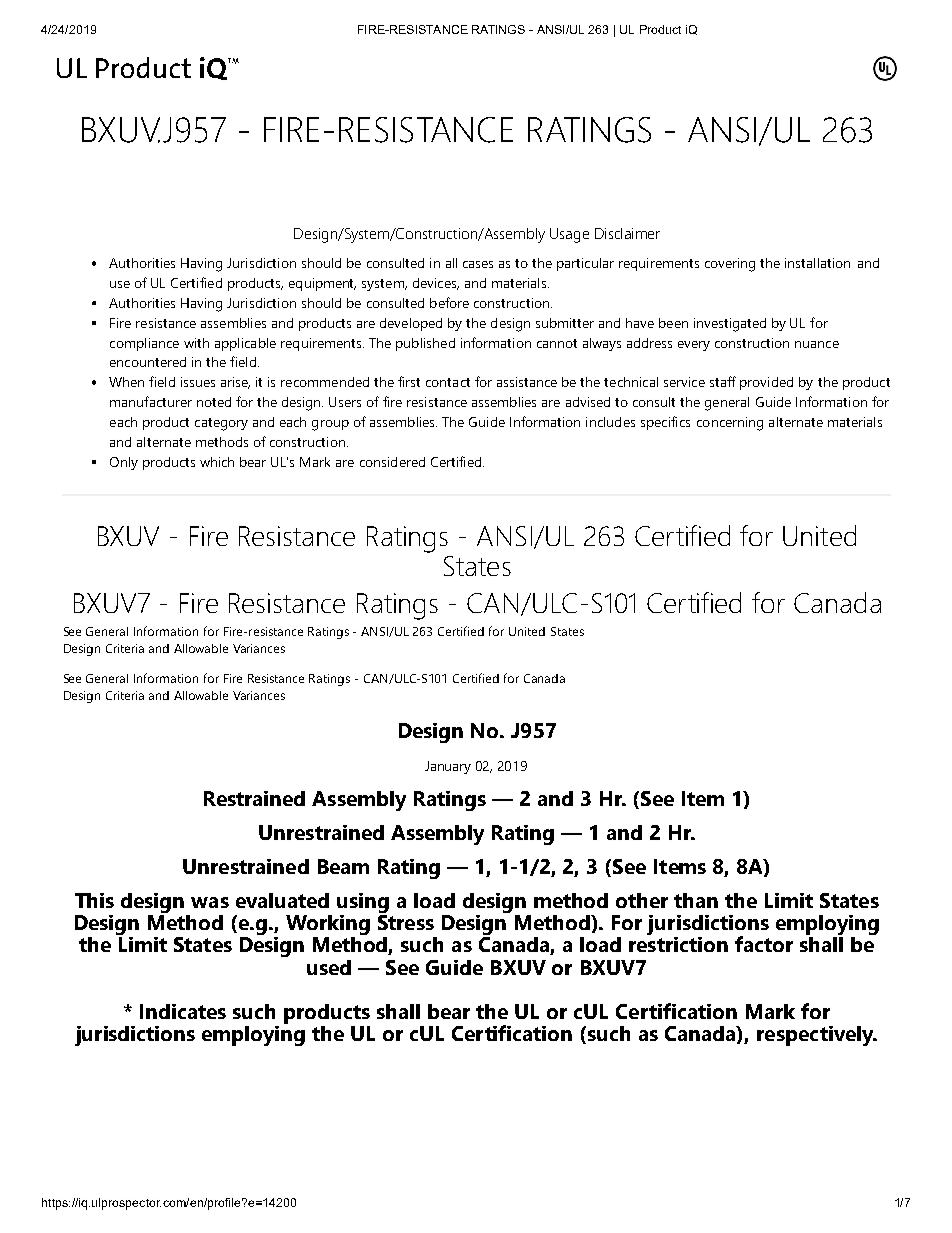 The width and height of the page is (952, 1233). I want to click on January, so click(448, 767).
